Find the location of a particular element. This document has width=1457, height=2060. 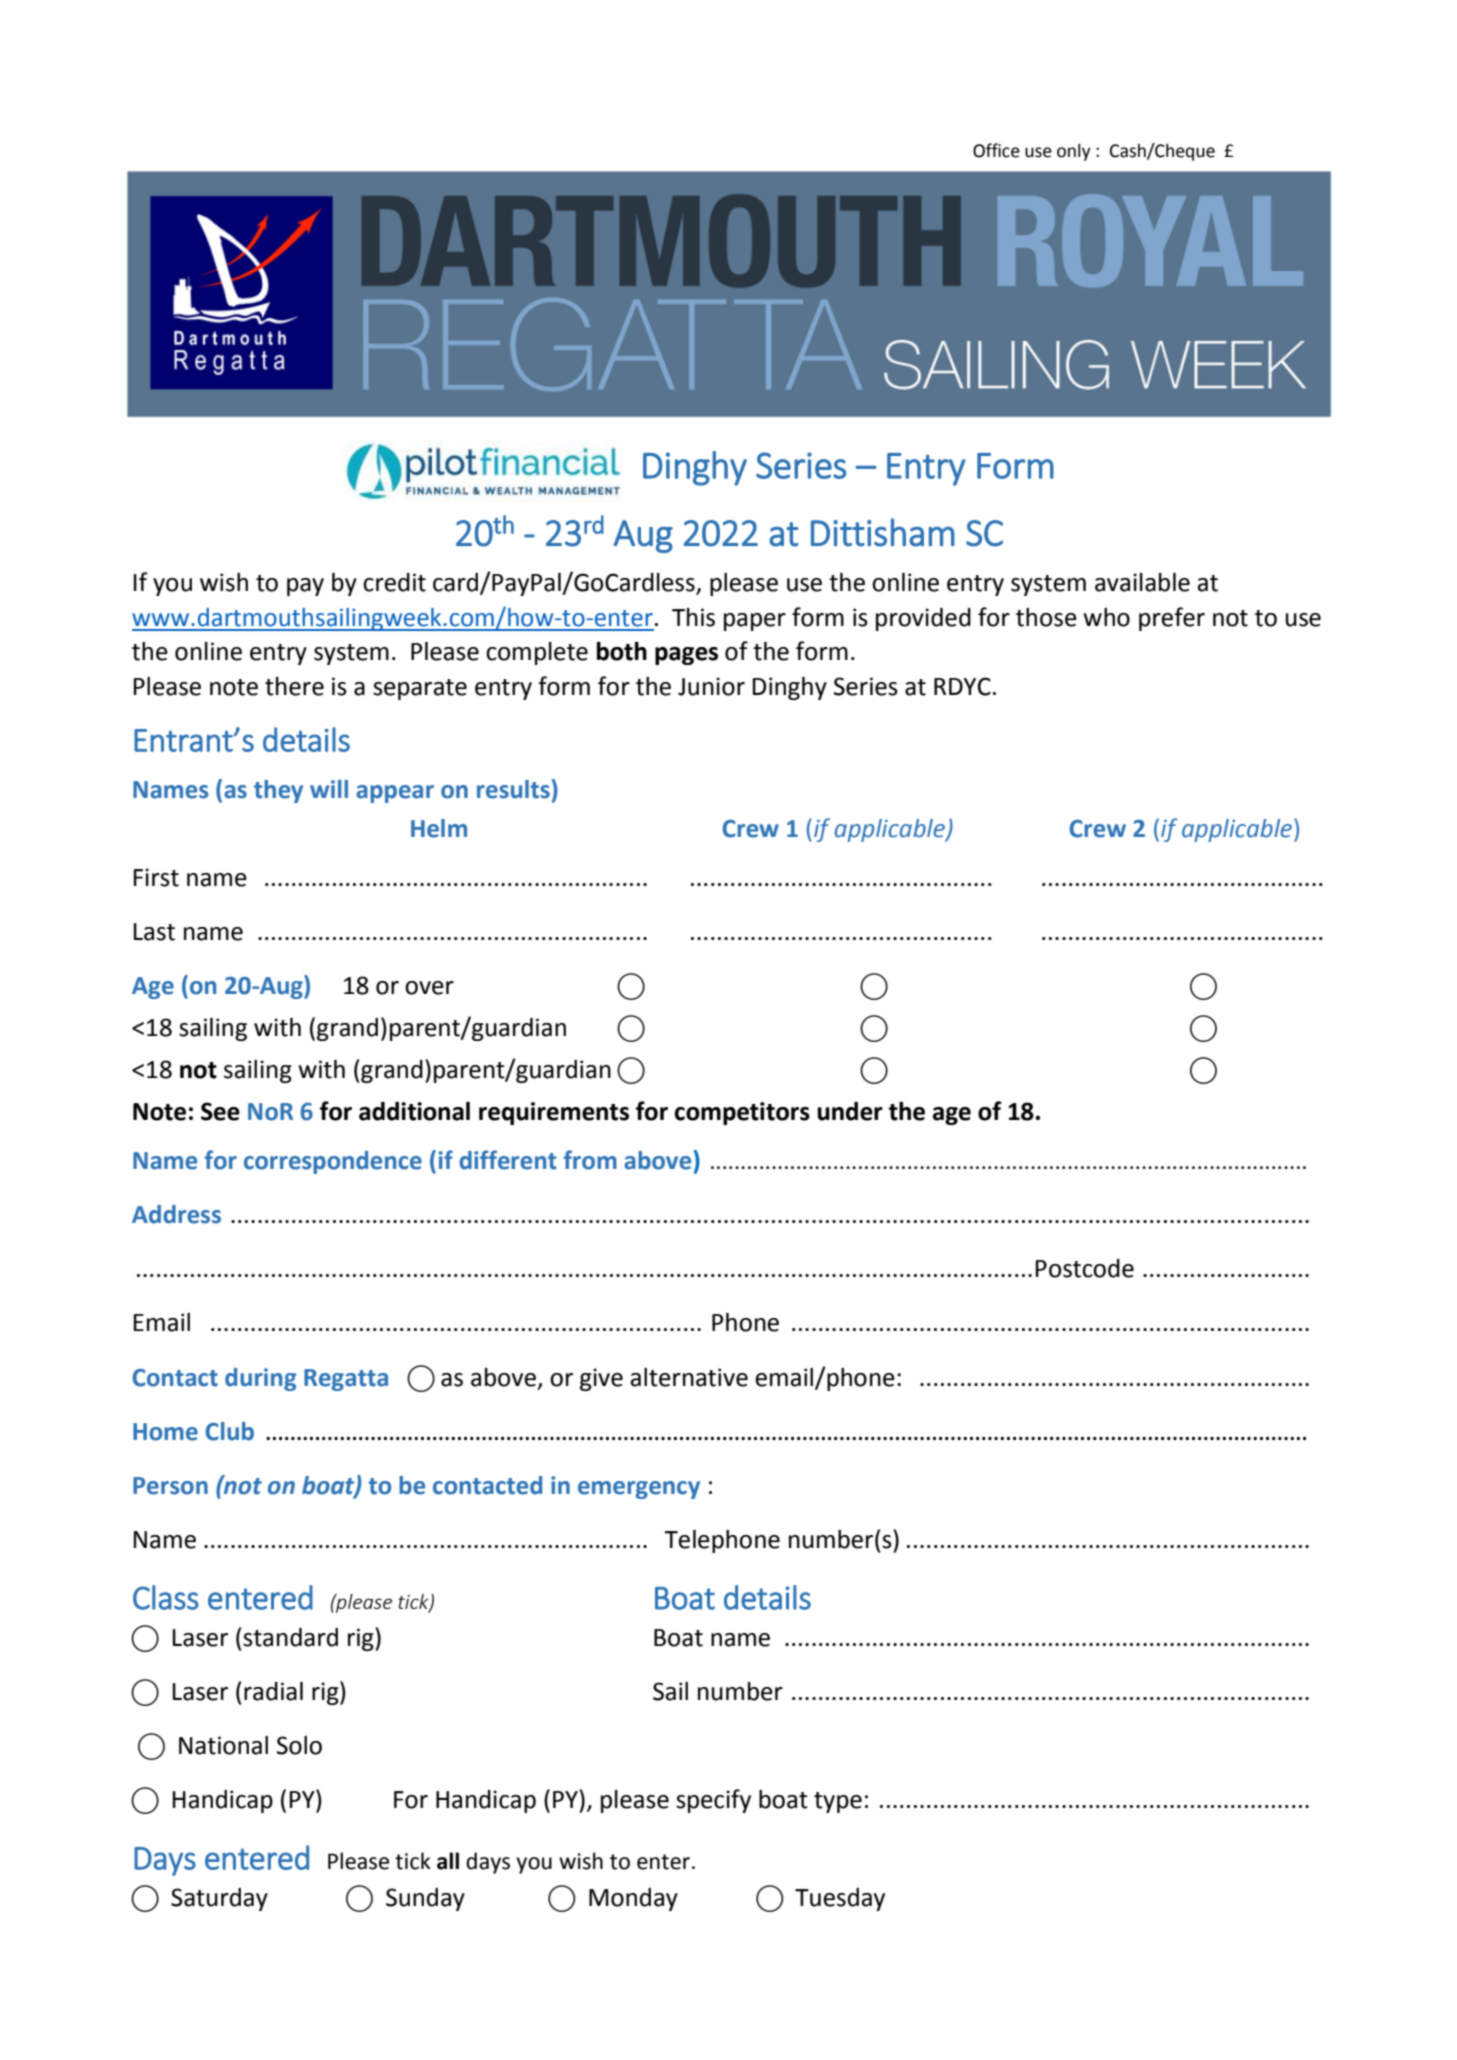

This is located at coordinates (693, 617).
